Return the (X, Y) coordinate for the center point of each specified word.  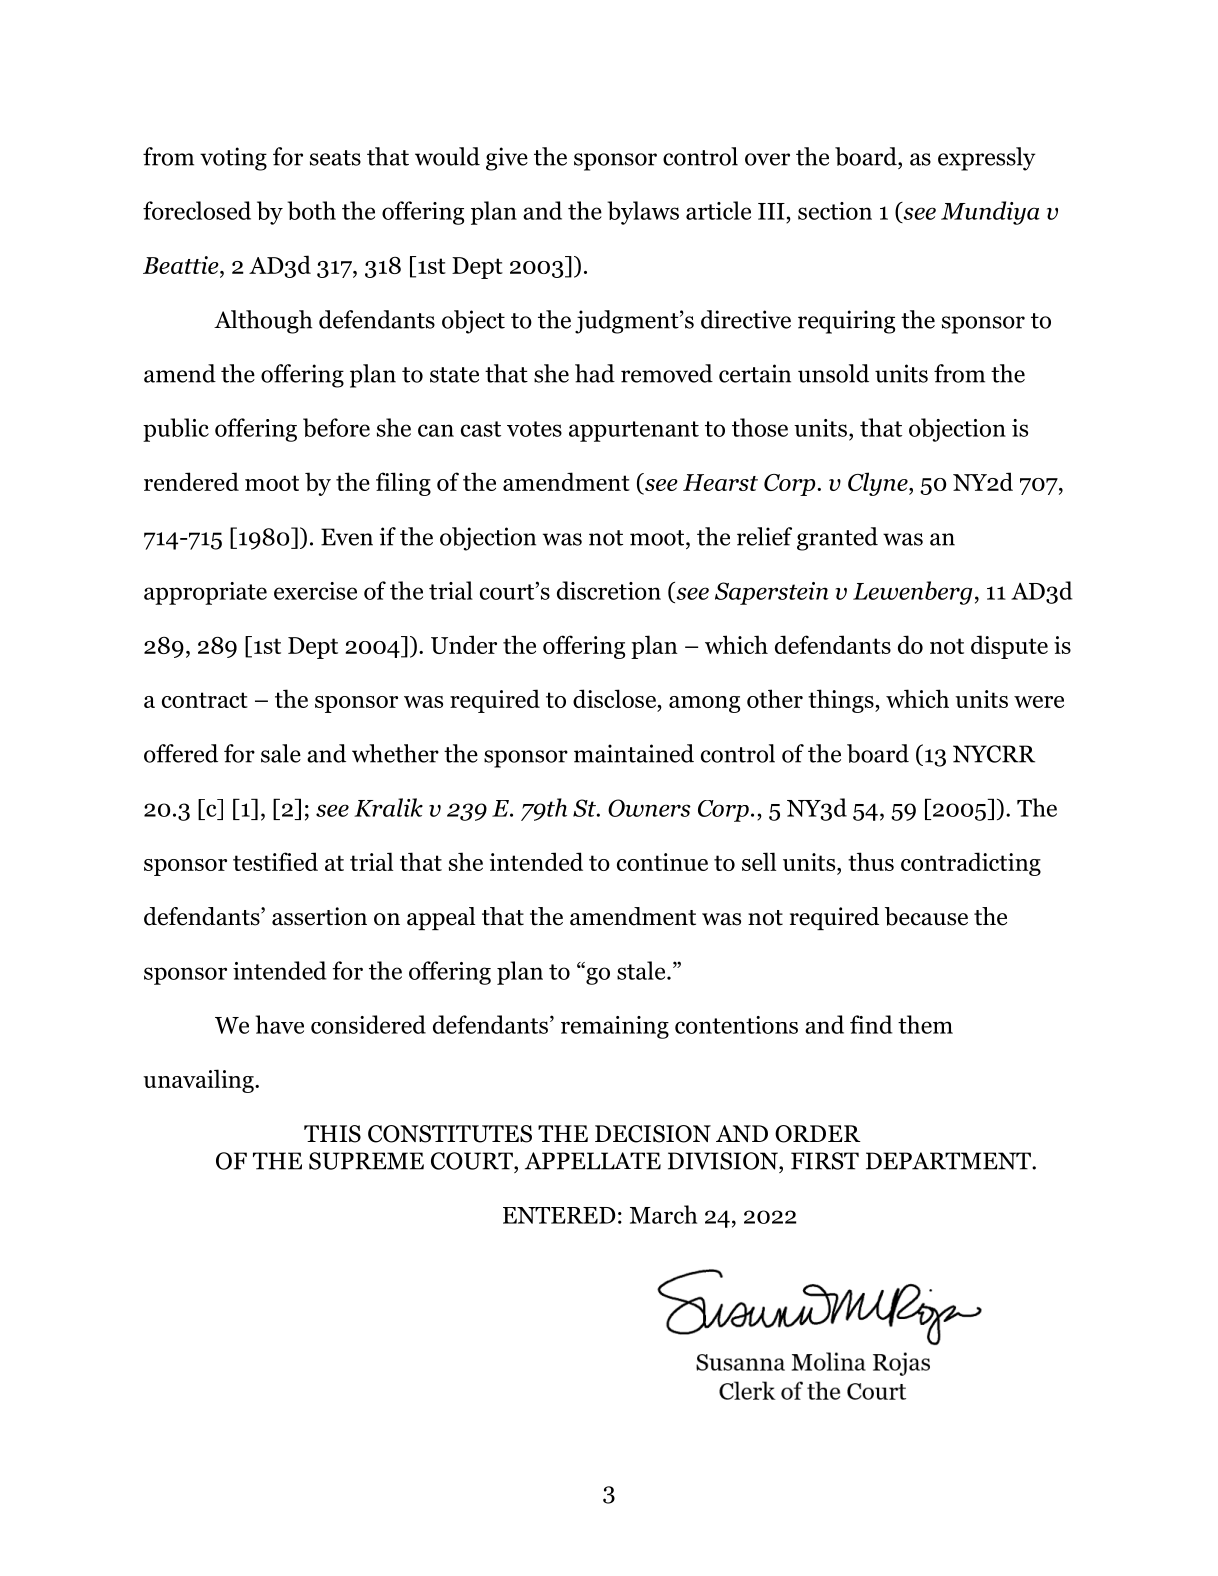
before (336, 427)
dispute (1009, 647)
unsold (833, 373)
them (925, 1024)
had (595, 373)
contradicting (971, 864)
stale (642, 970)
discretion (609, 590)
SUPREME (366, 1161)
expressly (986, 159)
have (279, 1024)
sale (281, 753)
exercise (315, 591)
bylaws (643, 213)
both (311, 210)
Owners (649, 808)
